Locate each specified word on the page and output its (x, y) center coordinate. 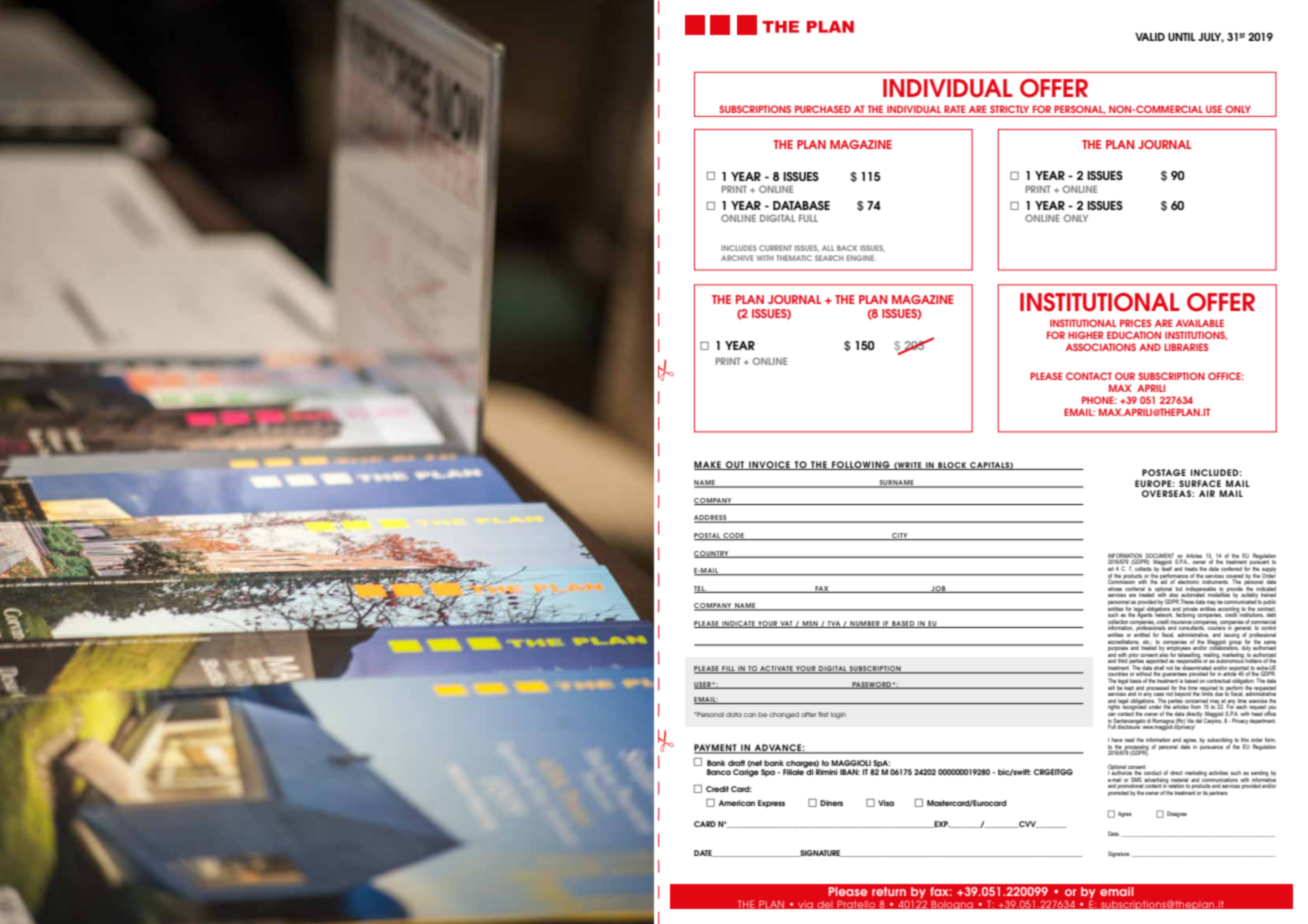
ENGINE (861, 258)
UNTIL (1182, 37)
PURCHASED (823, 109)
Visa (886, 803)
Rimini (827, 772)
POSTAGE (1164, 472)
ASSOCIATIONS (1101, 347)
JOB (938, 589)
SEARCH (829, 258)
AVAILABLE (1200, 323)
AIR (1207, 493)
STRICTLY (1009, 109)
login (838, 715)
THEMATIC (794, 258)
